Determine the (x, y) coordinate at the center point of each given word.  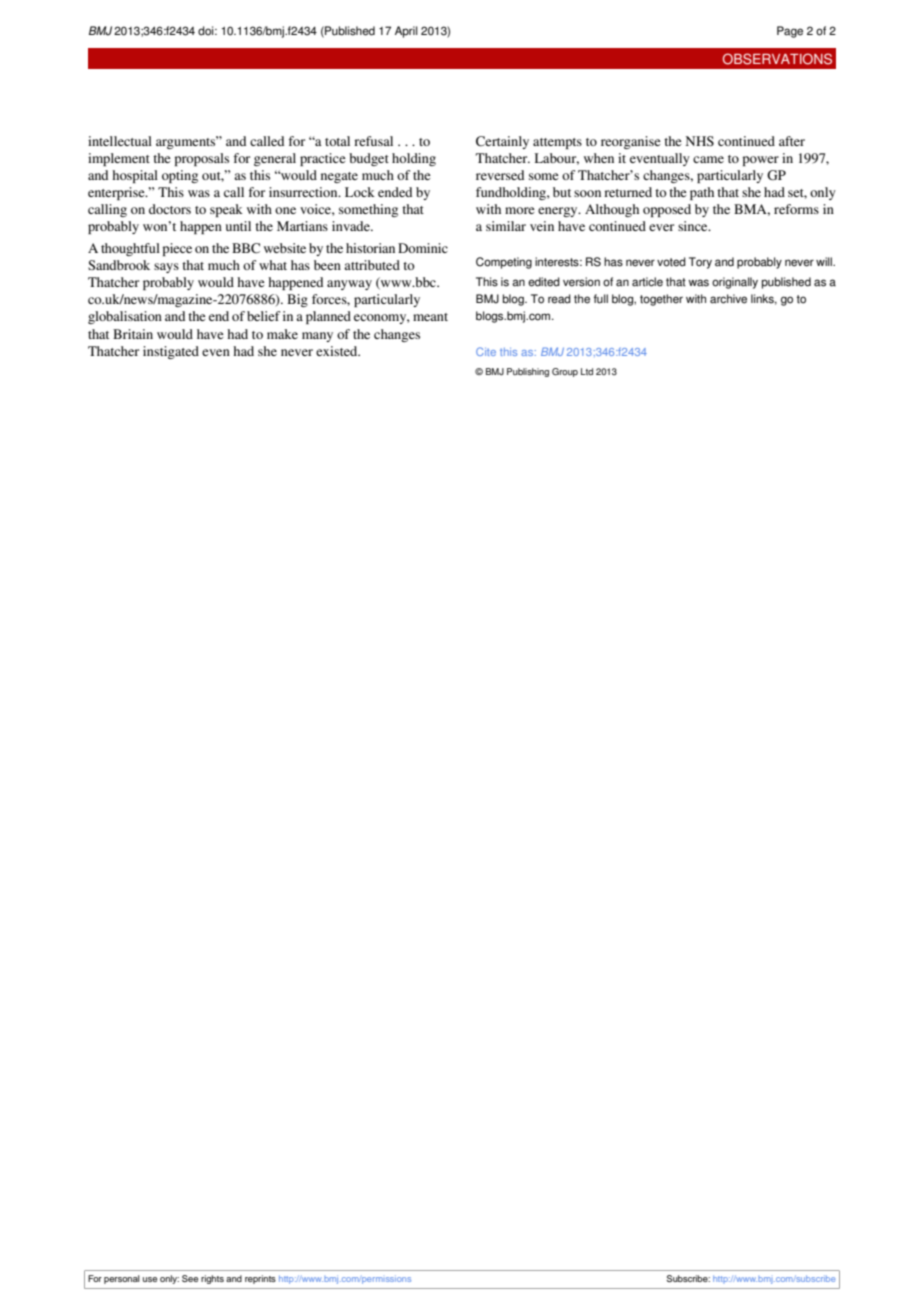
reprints (260, 1279)
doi (207, 31)
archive (728, 299)
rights (212, 1279)
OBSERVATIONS (777, 59)
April (406, 32)
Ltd (587, 371)
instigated (171, 352)
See (190, 1278)
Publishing (528, 372)
